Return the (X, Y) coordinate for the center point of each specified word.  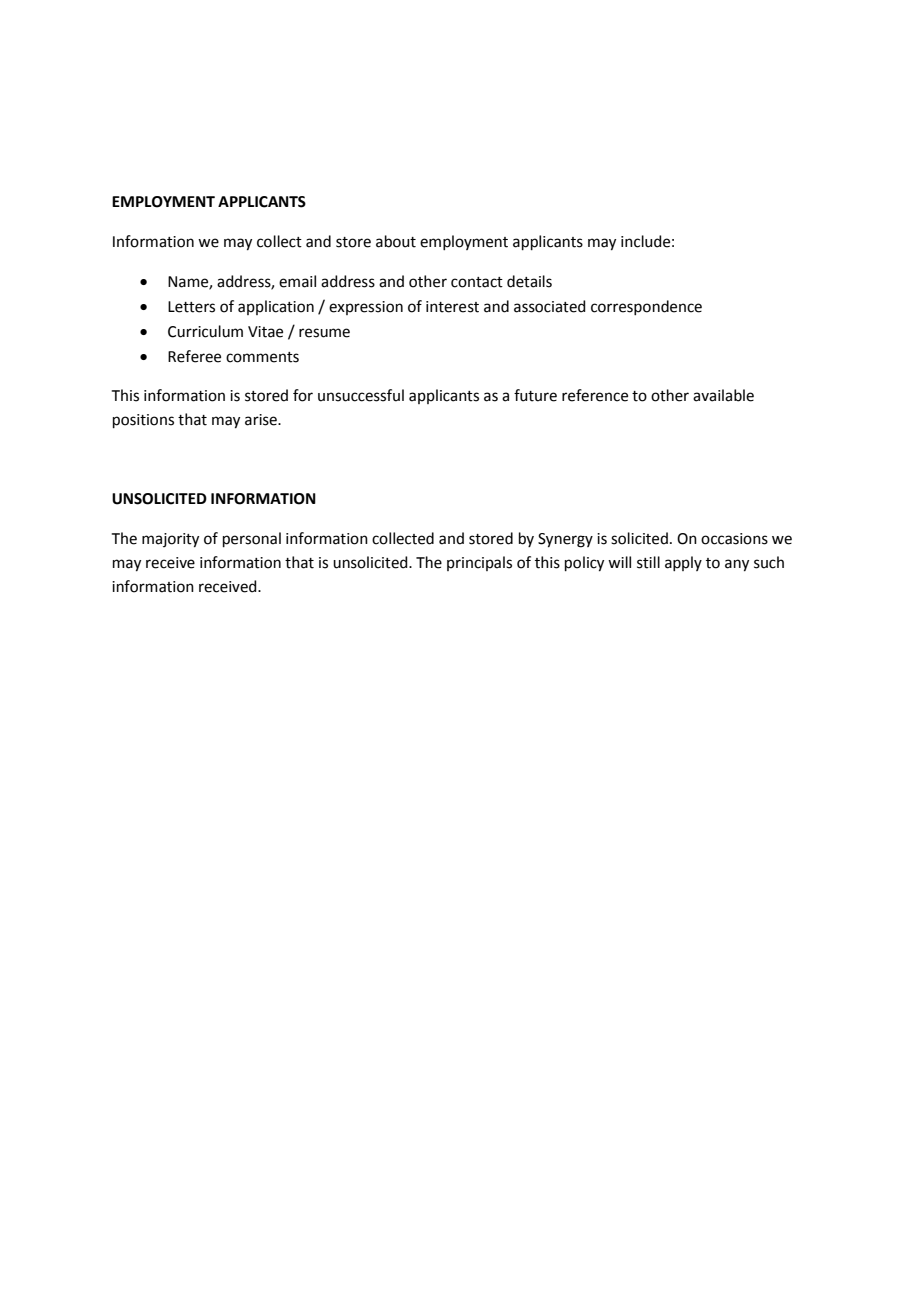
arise (262, 420)
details (529, 281)
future (535, 395)
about (396, 241)
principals (479, 563)
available (723, 395)
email (297, 281)
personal (252, 539)
